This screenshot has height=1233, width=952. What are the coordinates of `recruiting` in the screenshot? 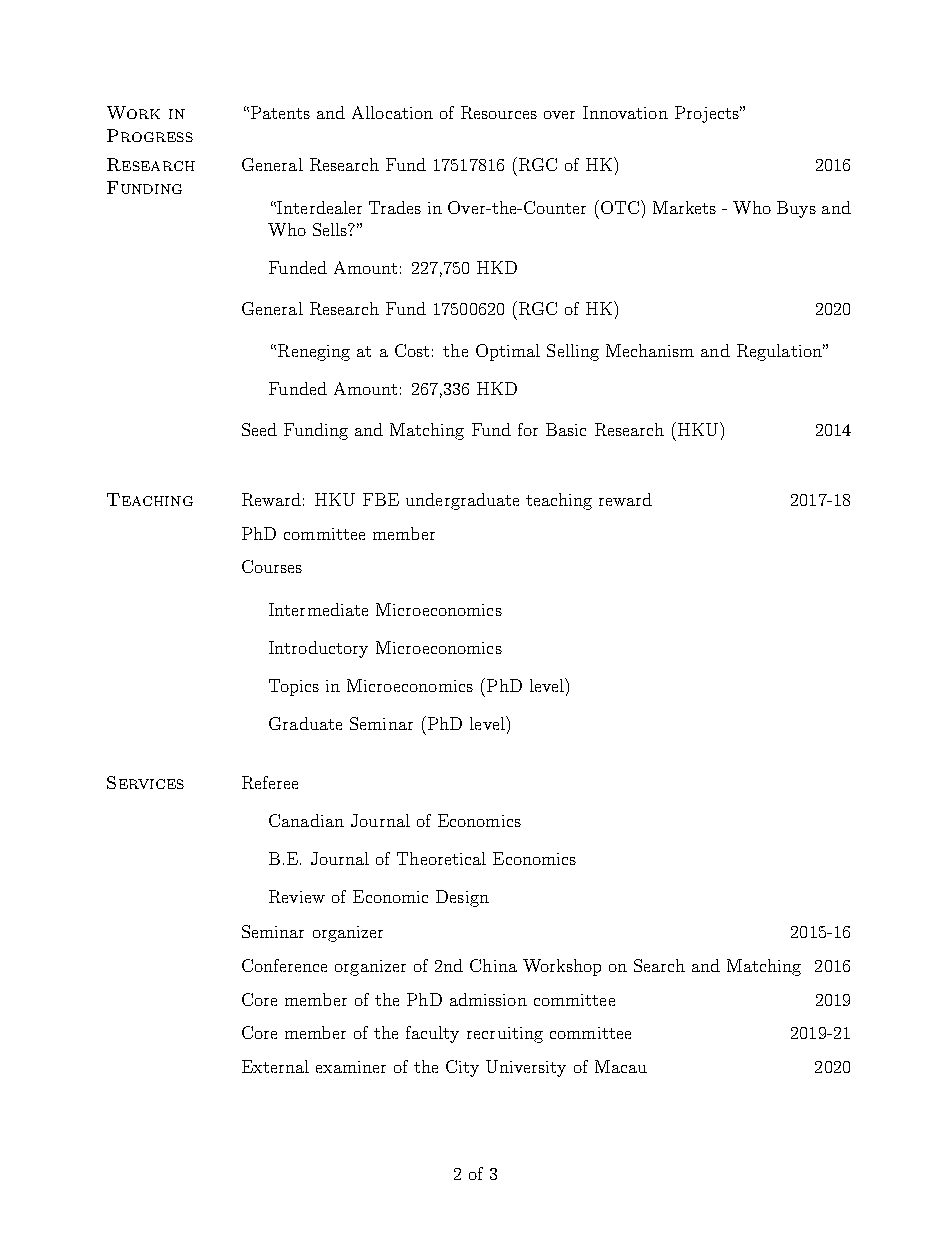 It's located at (505, 1035).
